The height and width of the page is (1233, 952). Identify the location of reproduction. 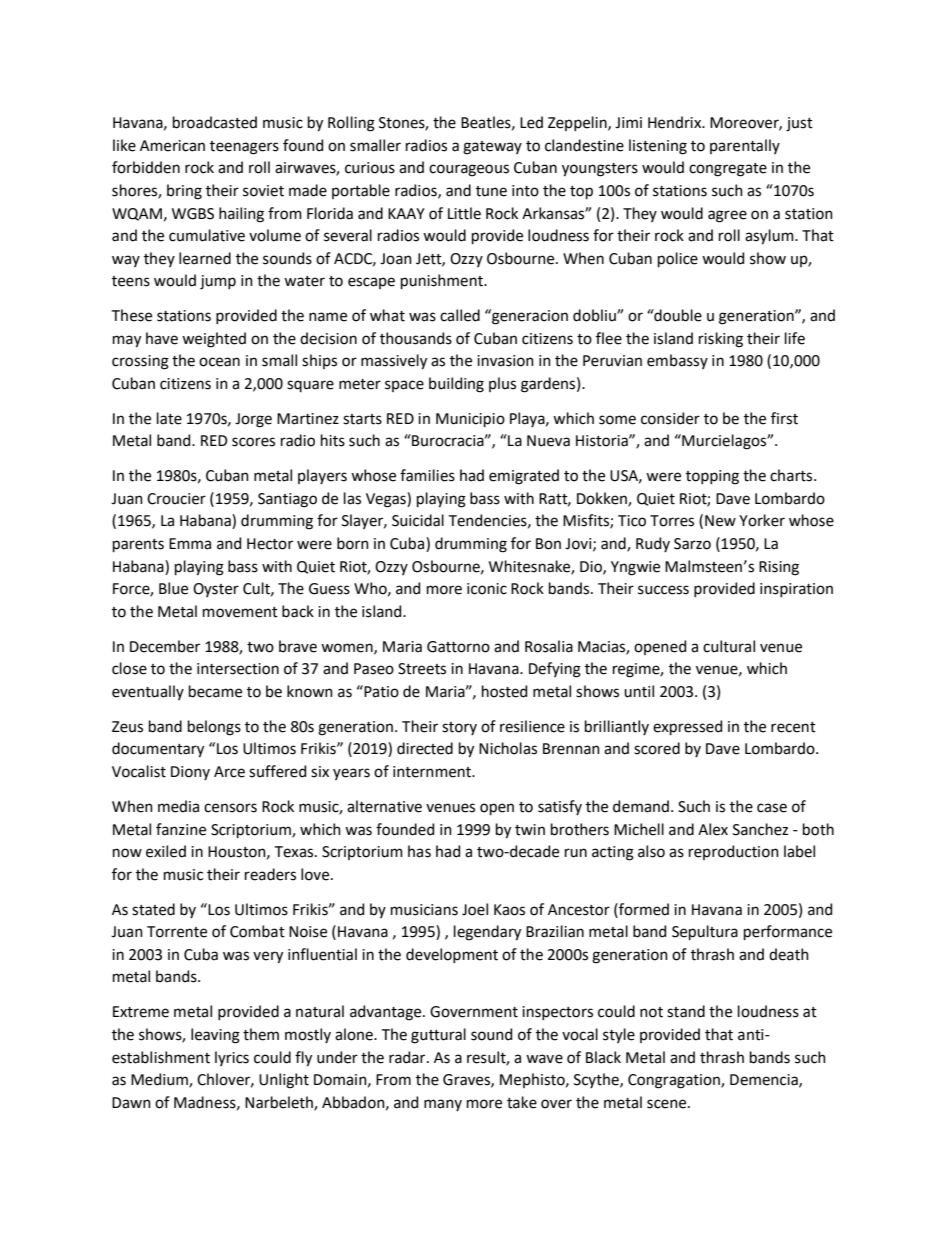
(734, 852).
